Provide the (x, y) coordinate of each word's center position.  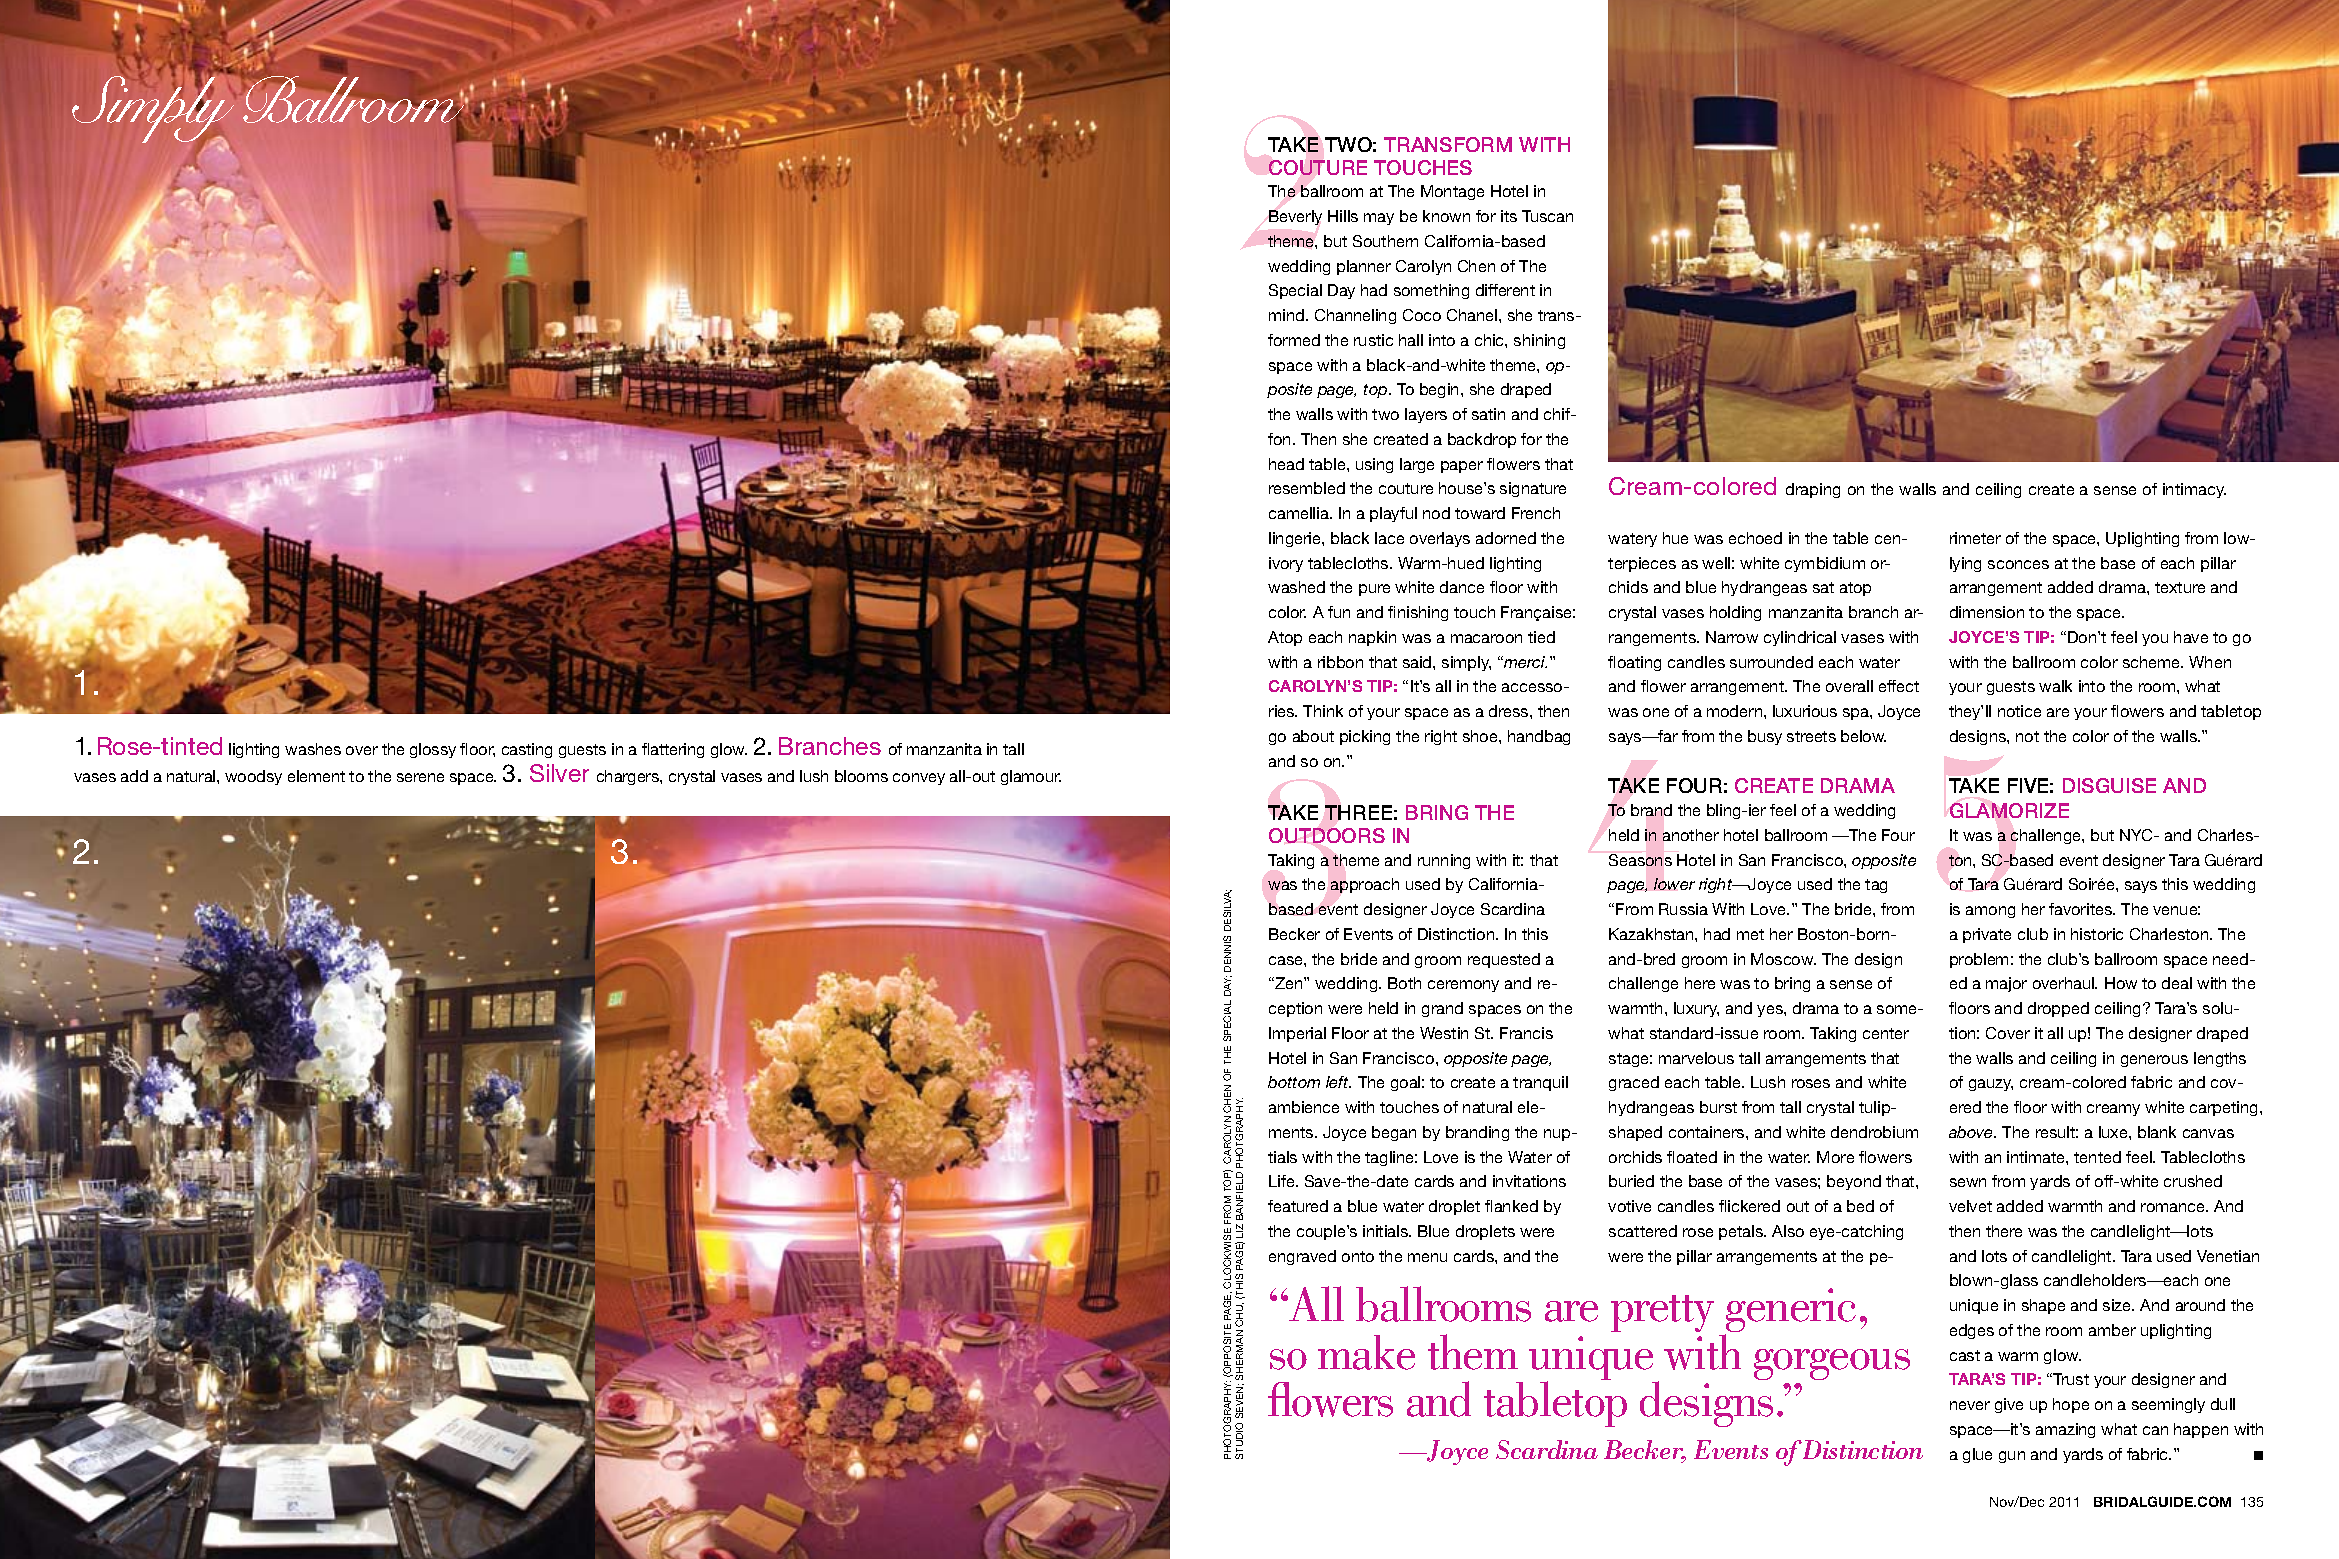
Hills (1343, 216)
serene (420, 777)
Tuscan (1547, 216)
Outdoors (1327, 835)
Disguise (2109, 785)
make (1366, 1352)
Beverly (1295, 217)
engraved (1302, 1257)
